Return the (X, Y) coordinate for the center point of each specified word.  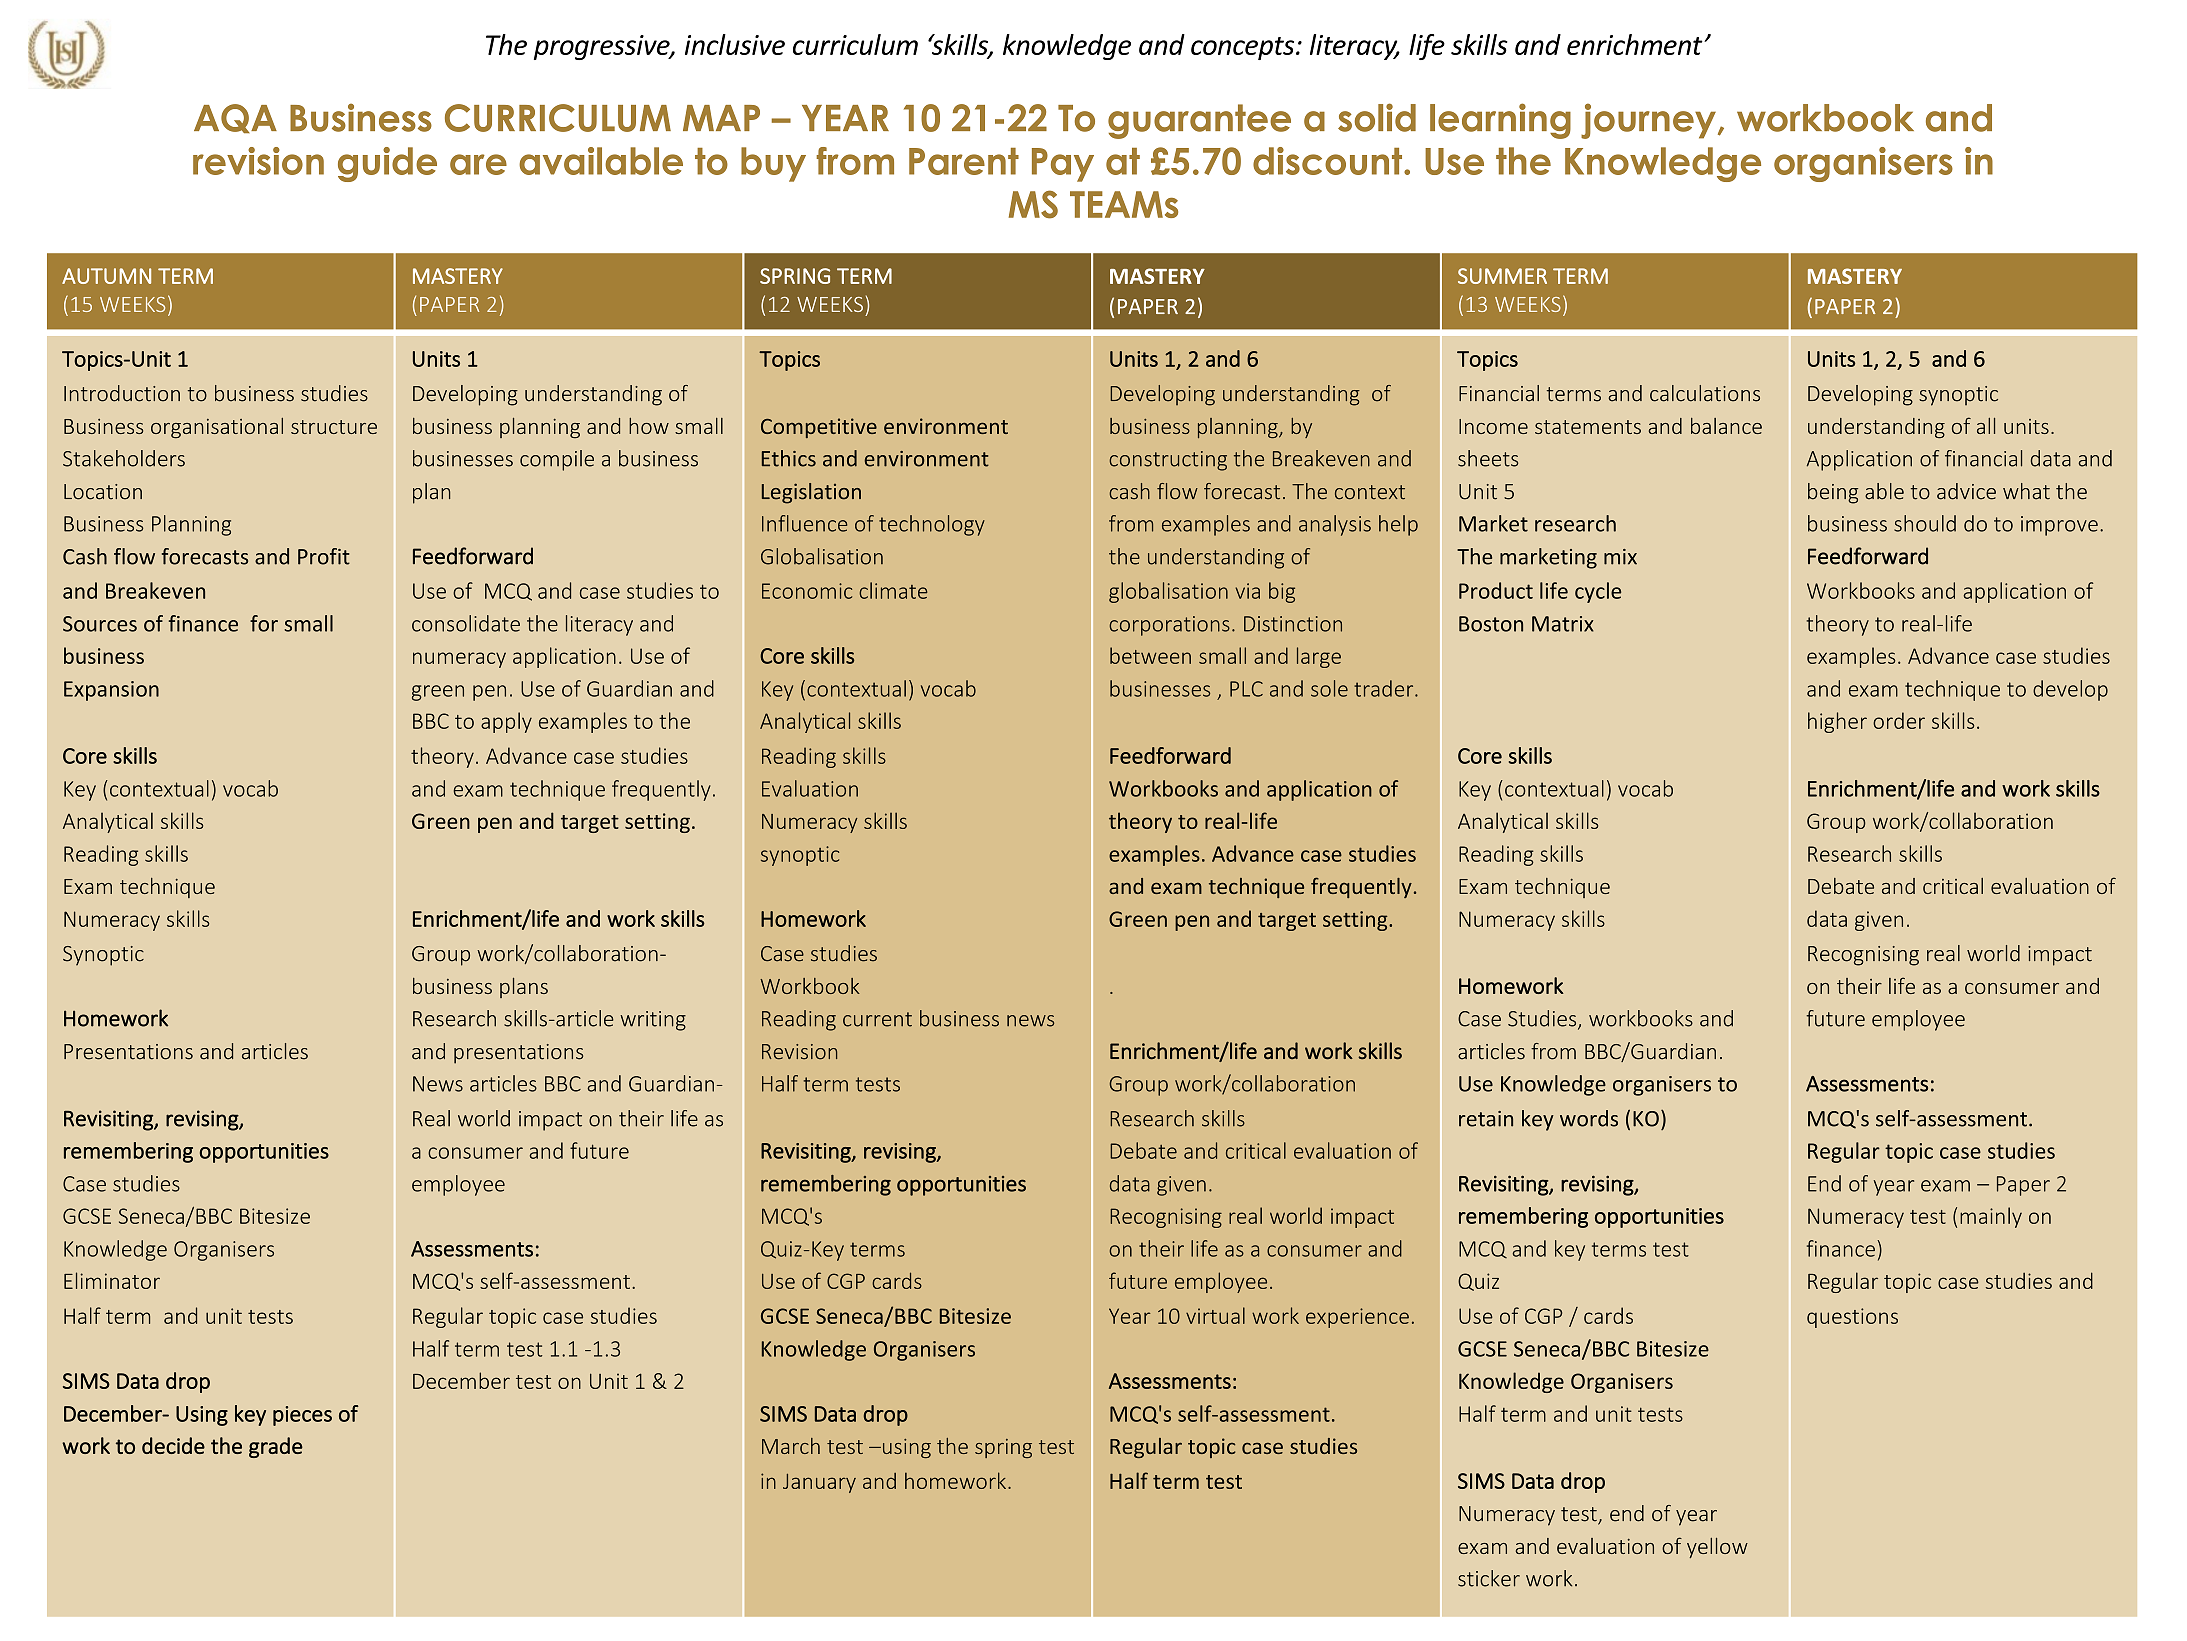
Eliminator (112, 1280)
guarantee (1199, 121)
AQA (235, 118)
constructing (1168, 461)
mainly (1991, 1217)
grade (276, 1447)
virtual (1215, 1315)
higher (1837, 722)
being (1833, 493)
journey (1648, 121)
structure (334, 427)
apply (506, 722)
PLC (1246, 689)
